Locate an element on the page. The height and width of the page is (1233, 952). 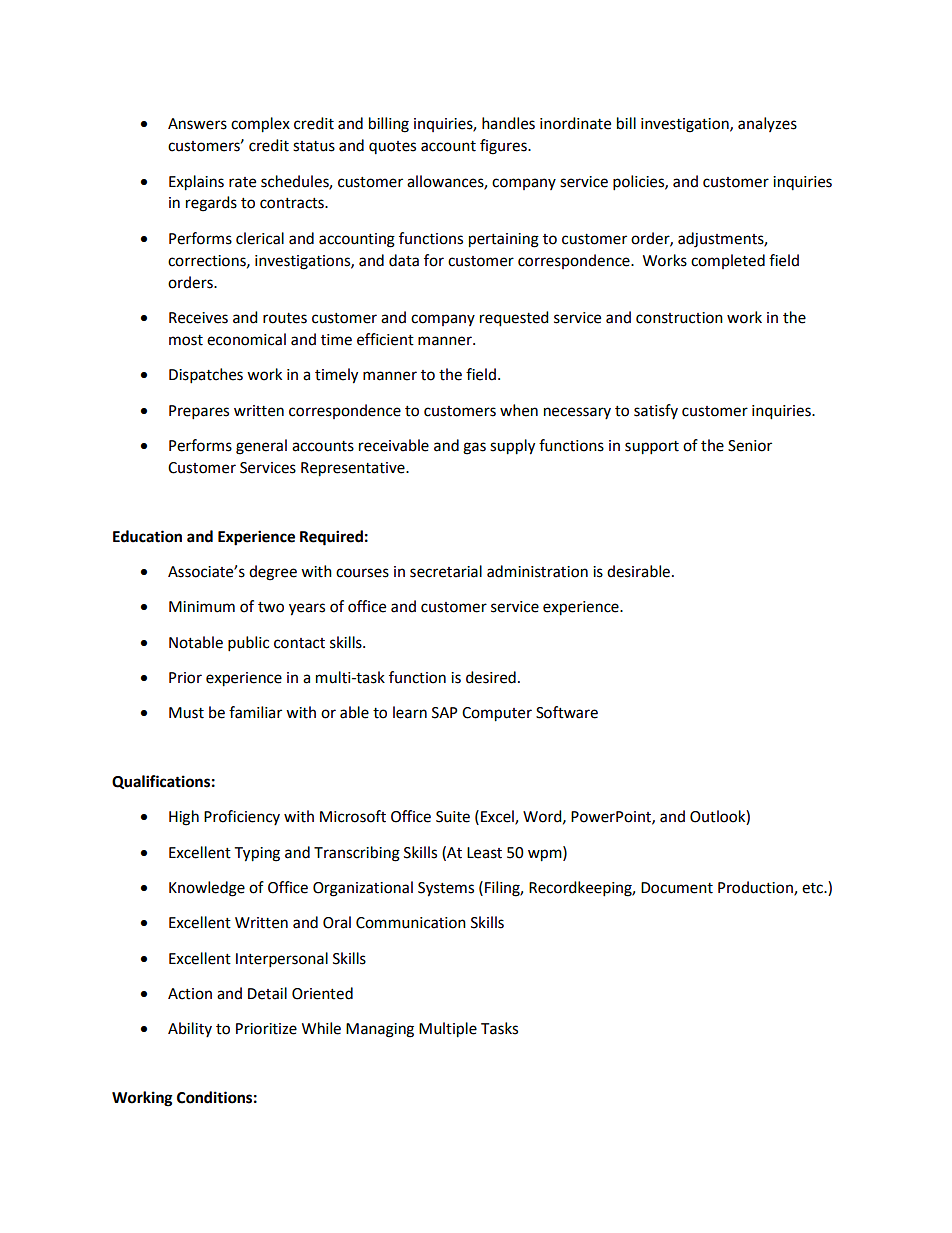
figures is located at coordinates (504, 147).
